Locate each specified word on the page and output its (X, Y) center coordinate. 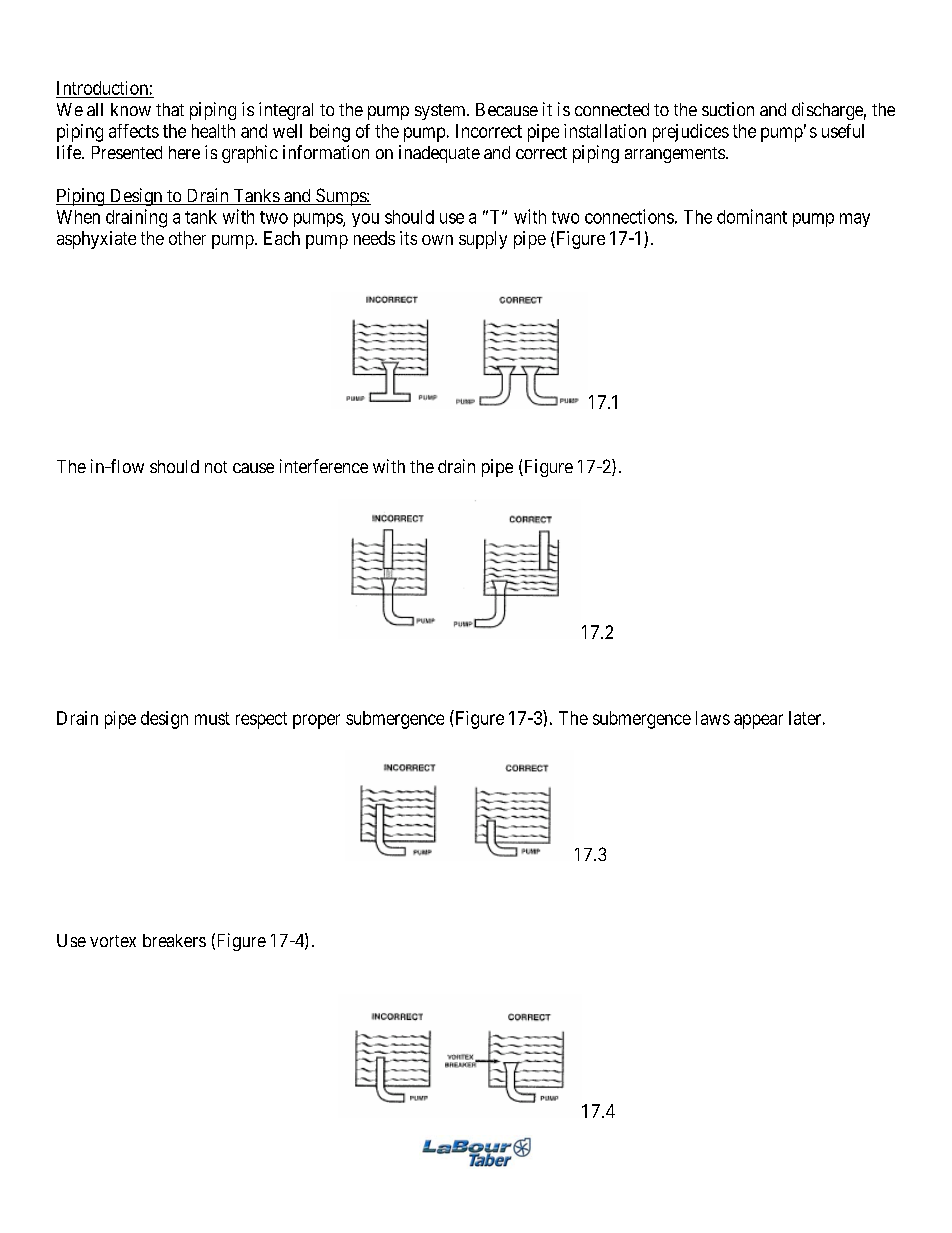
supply (483, 240)
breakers (174, 940)
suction (728, 109)
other (187, 238)
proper (316, 721)
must (212, 718)
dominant (752, 216)
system (441, 112)
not (216, 467)
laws (713, 718)
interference (324, 466)
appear (758, 721)
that (170, 109)
